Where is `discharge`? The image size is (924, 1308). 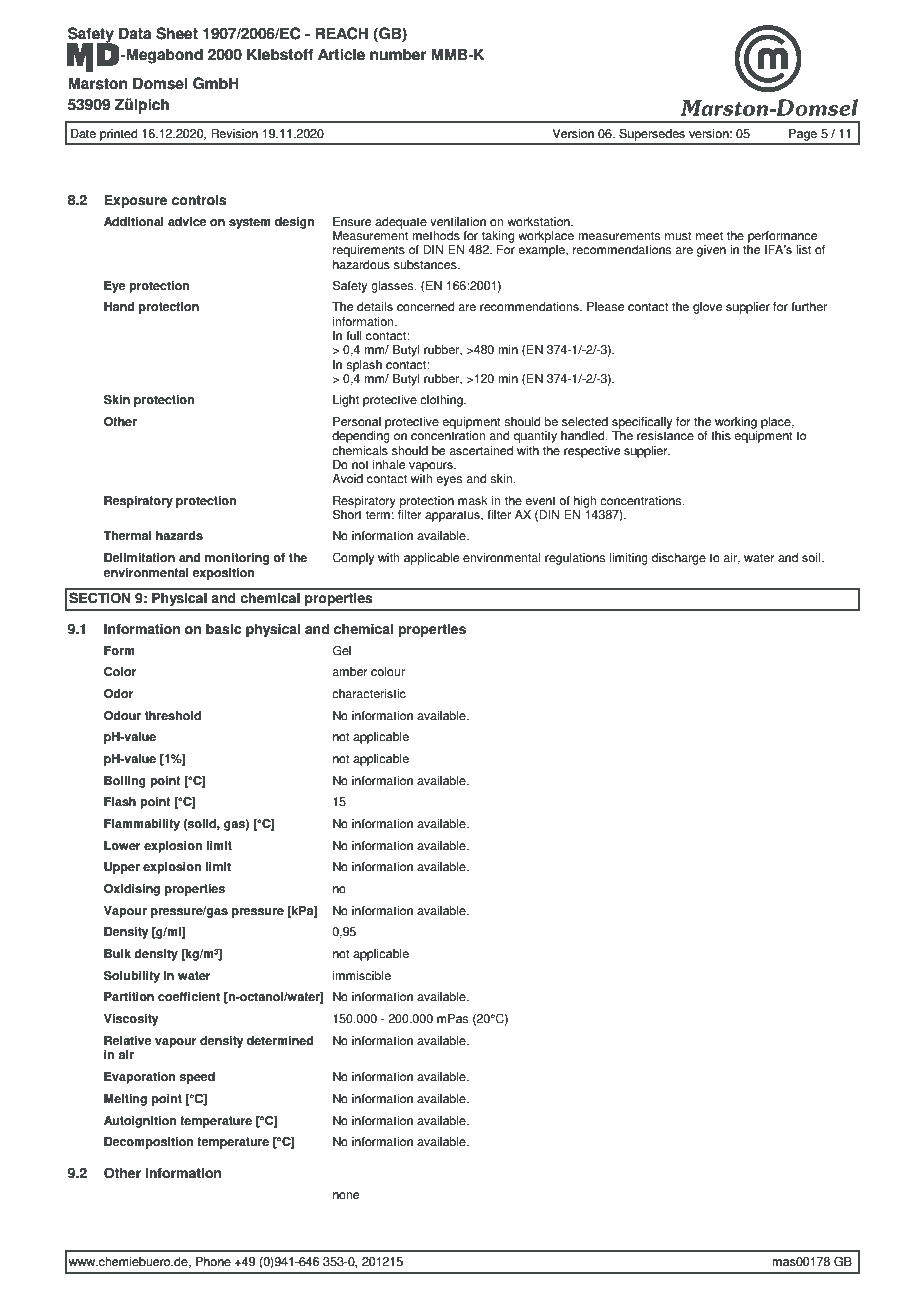
discharge is located at coordinates (679, 559).
